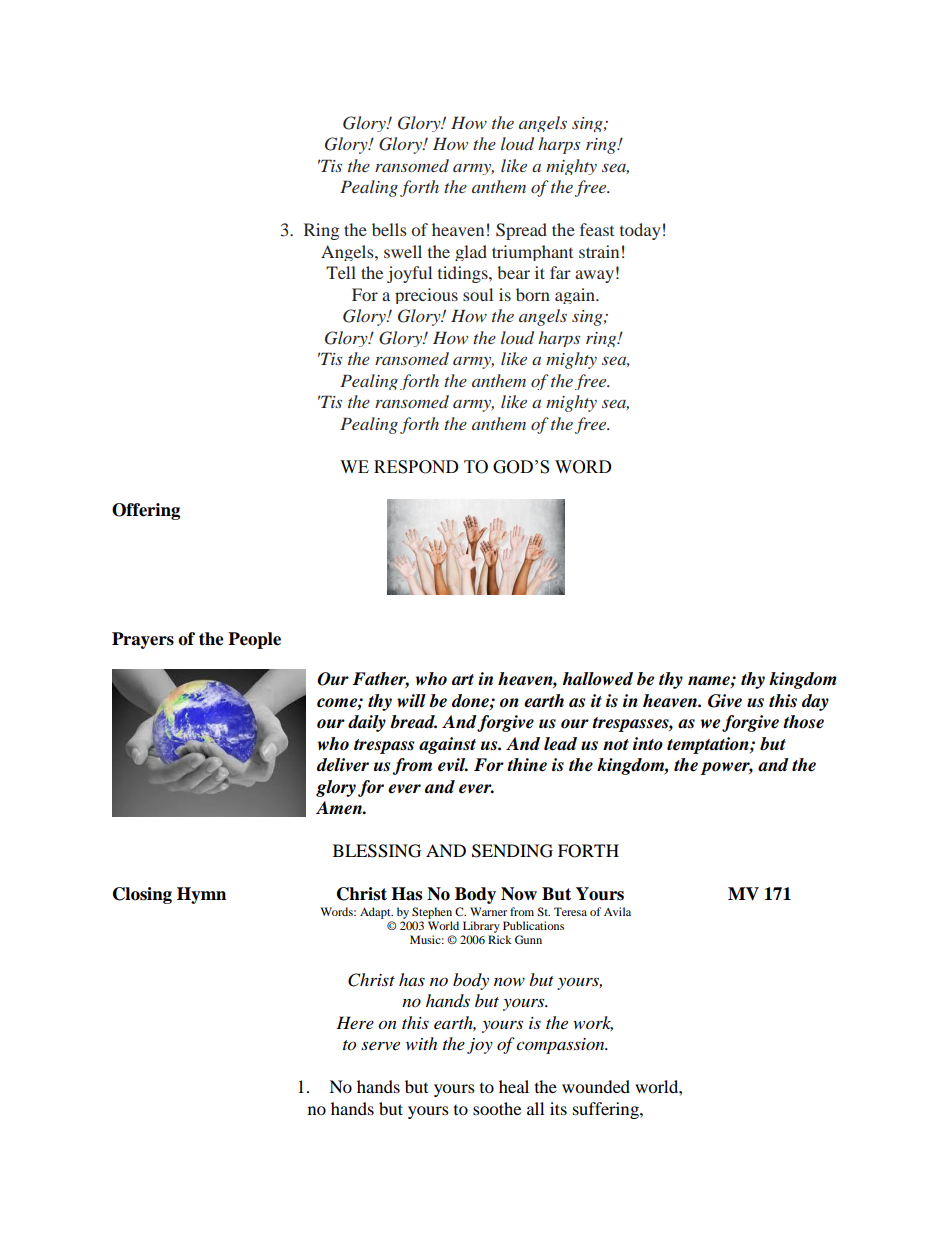 The width and height of the image is (952, 1233). Describe the element at coordinates (341, 272) in the image. I see `Tell` at that location.
